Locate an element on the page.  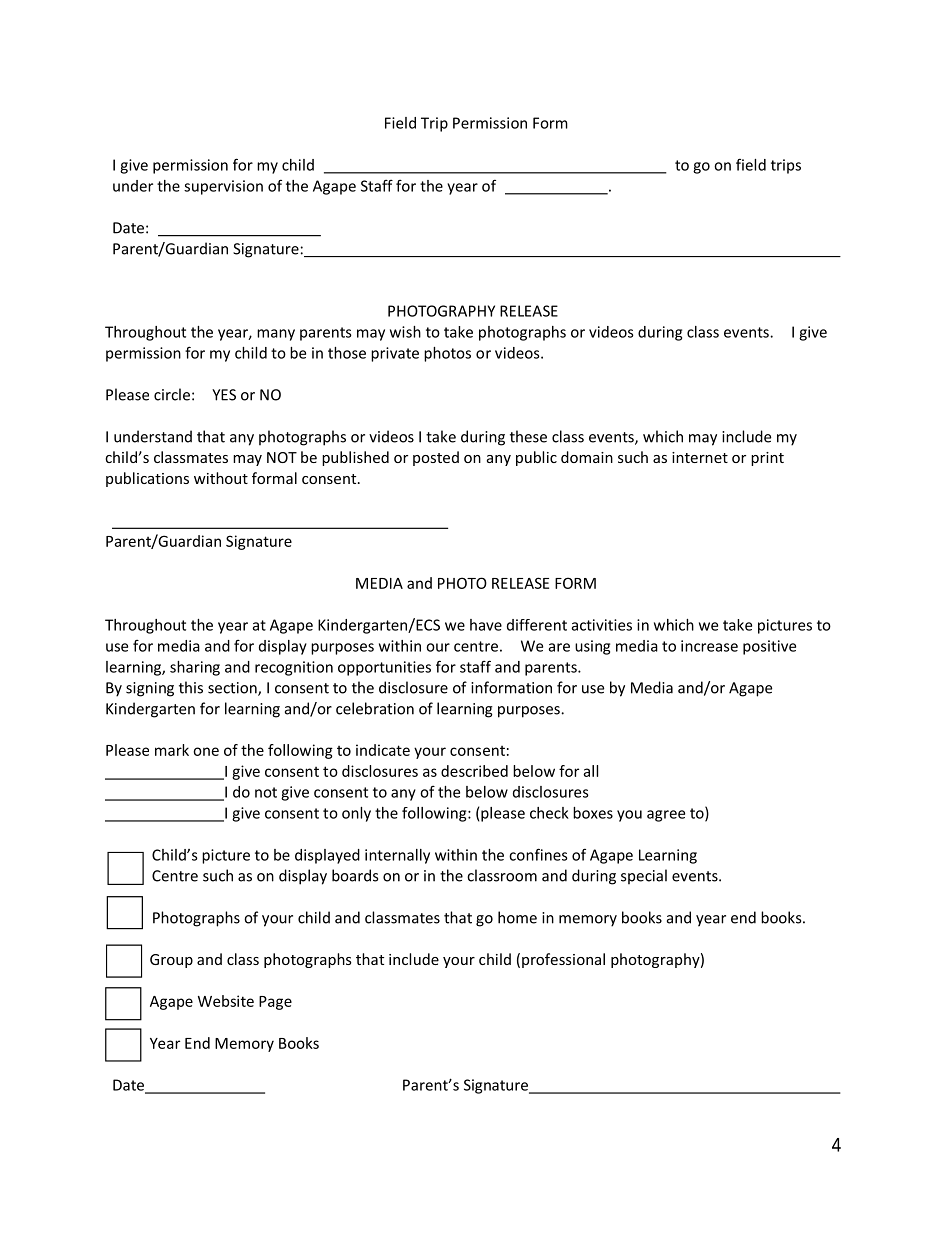
wish is located at coordinates (405, 332).
